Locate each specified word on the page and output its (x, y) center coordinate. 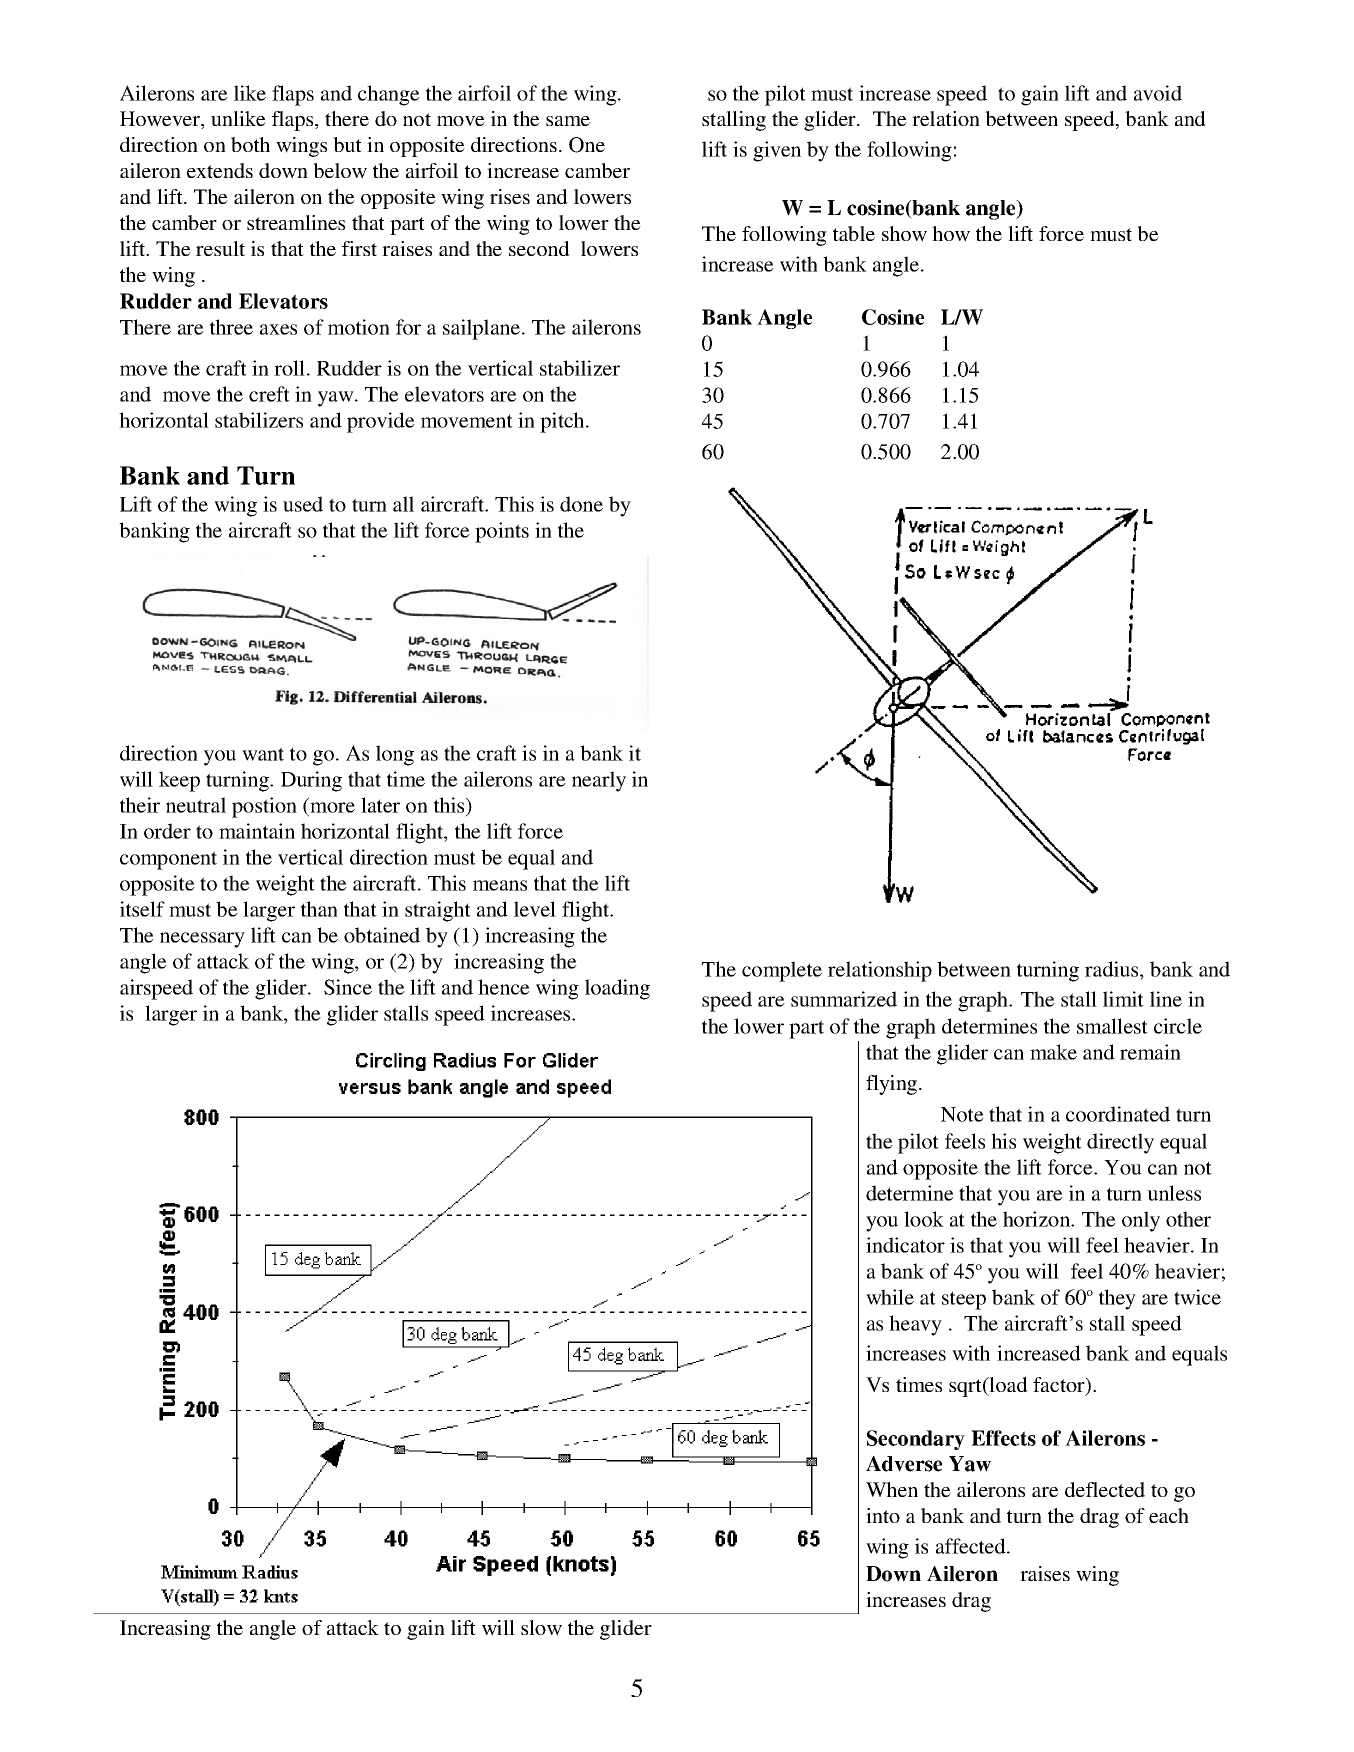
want (263, 754)
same (568, 121)
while (890, 1297)
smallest (1112, 1026)
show (904, 234)
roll (289, 368)
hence (504, 987)
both (250, 144)
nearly (599, 781)
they (1117, 1299)
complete (782, 971)
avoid (1158, 93)
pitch (563, 422)
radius (1113, 969)
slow (541, 1628)
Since (348, 987)
